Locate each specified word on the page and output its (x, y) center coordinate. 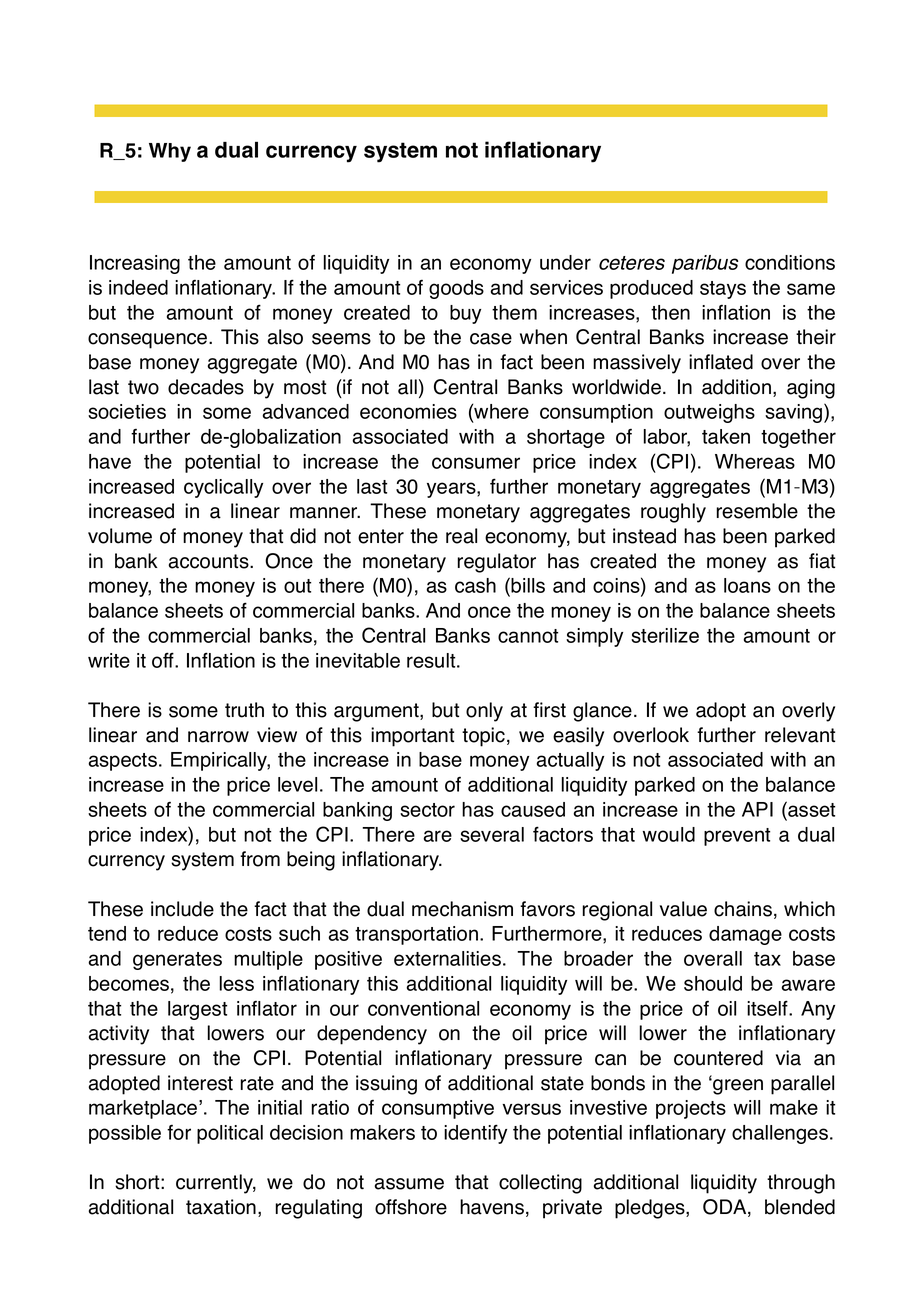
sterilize (665, 635)
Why (170, 152)
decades (206, 387)
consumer (476, 463)
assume (409, 1184)
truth (244, 710)
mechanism (462, 909)
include (182, 909)
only (484, 712)
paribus (705, 264)
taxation (221, 1207)
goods (456, 289)
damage (745, 935)
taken (726, 436)
